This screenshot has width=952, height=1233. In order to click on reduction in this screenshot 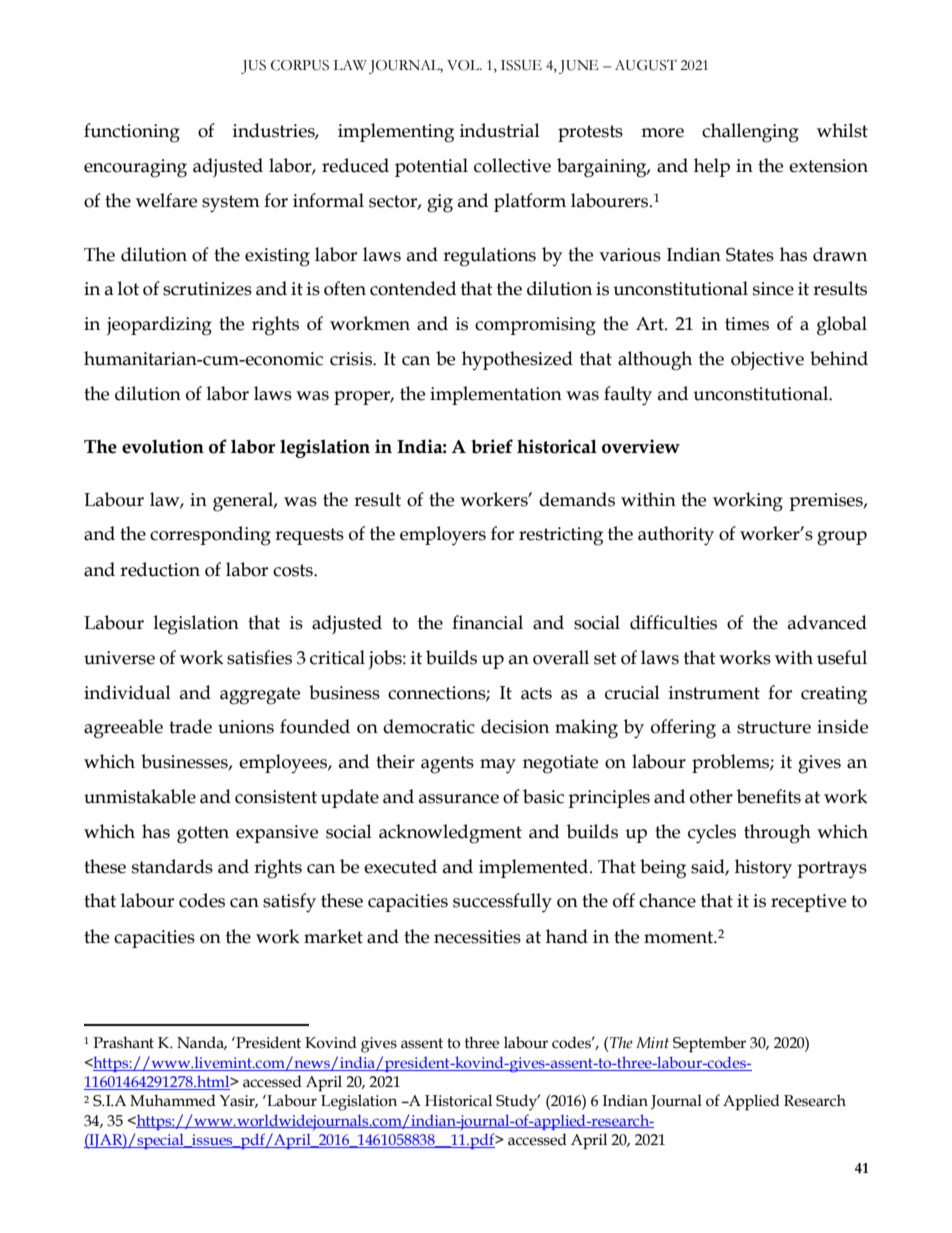, I will do `click(160, 569)`.
